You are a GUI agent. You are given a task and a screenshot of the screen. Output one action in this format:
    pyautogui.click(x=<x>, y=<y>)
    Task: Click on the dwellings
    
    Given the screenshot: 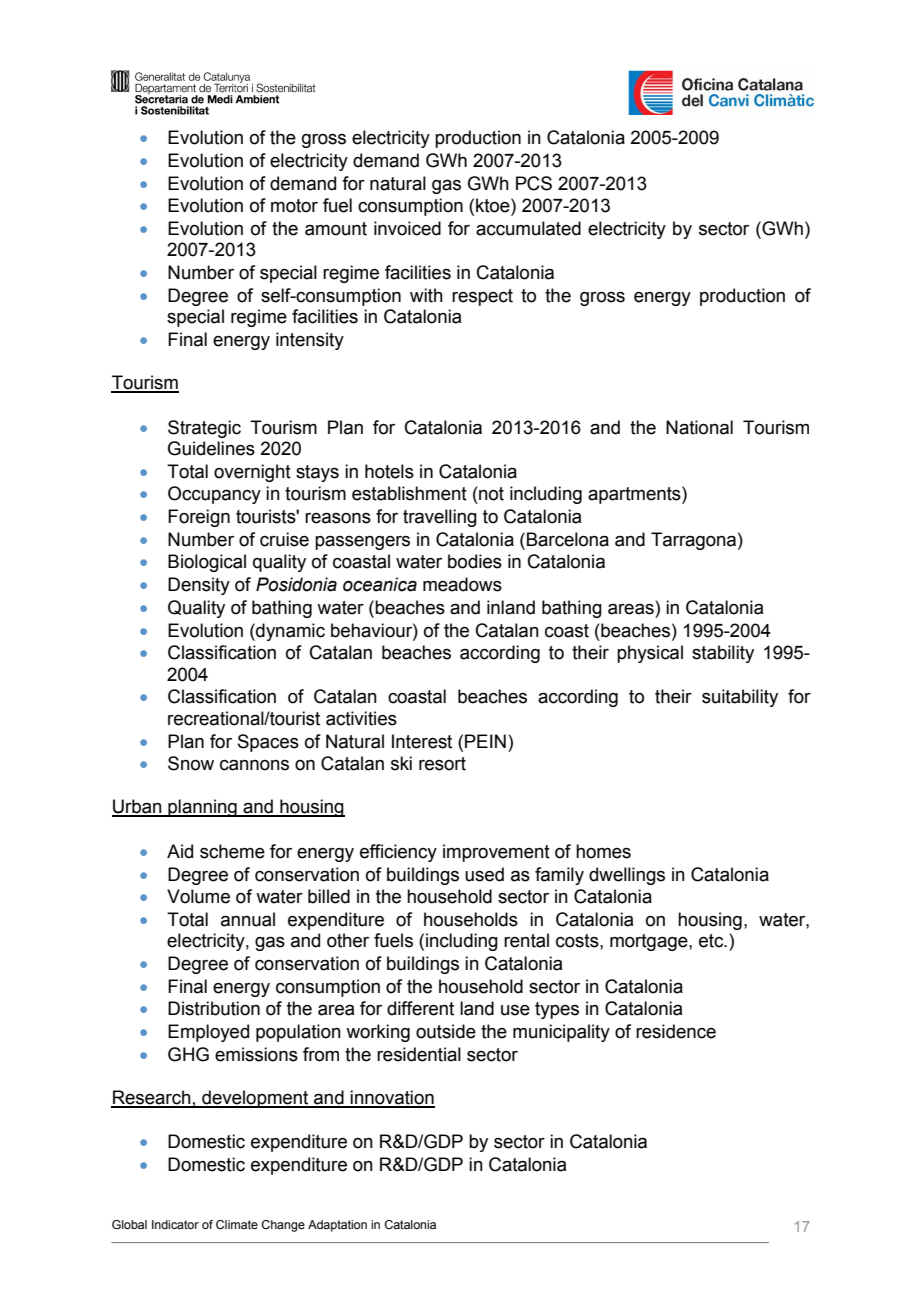 What is the action you would take?
    pyautogui.click(x=627, y=876)
